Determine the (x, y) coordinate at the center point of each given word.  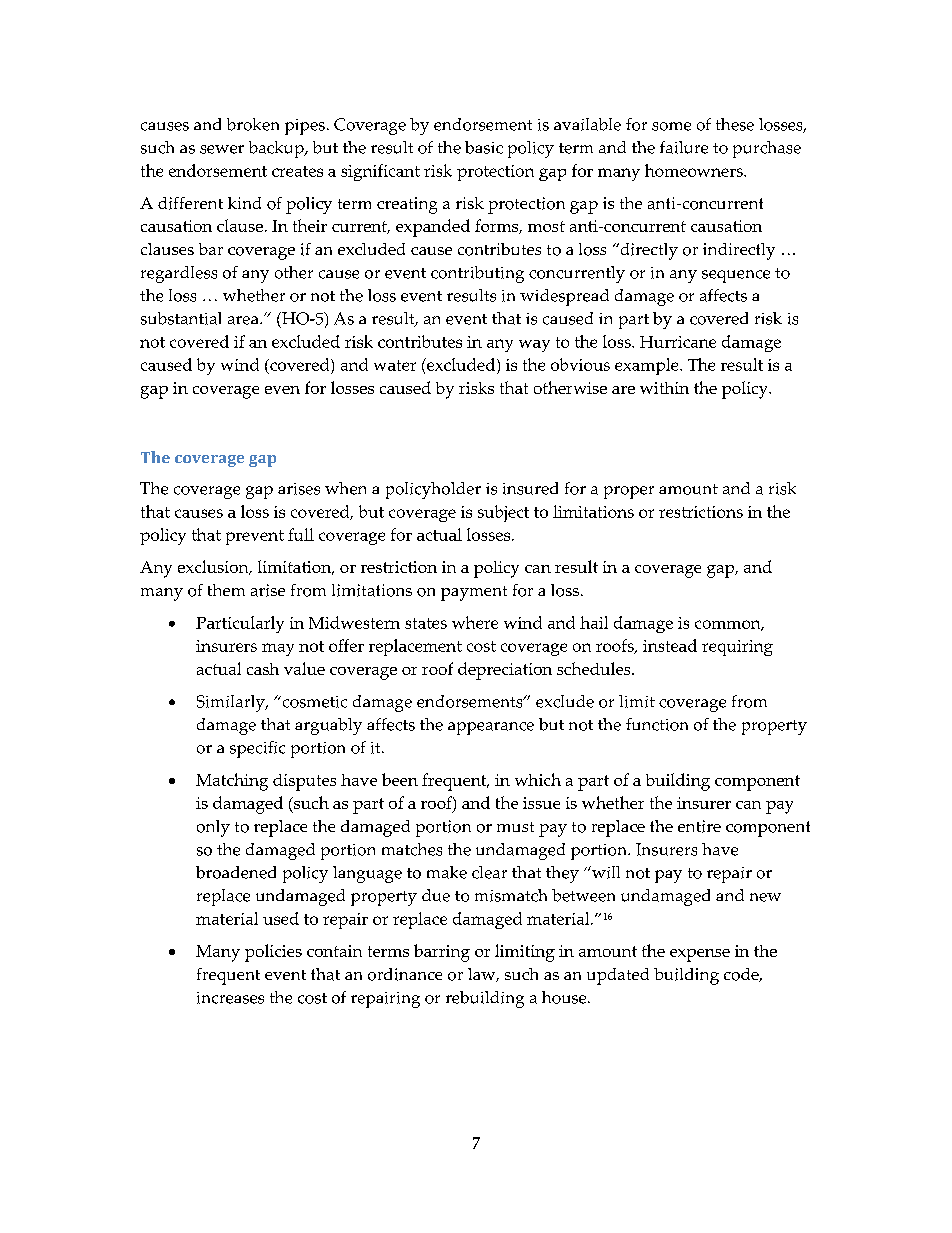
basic (484, 147)
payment (474, 593)
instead (670, 645)
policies (273, 953)
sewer (222, 149)
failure (684, 147)
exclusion (214, 567)
